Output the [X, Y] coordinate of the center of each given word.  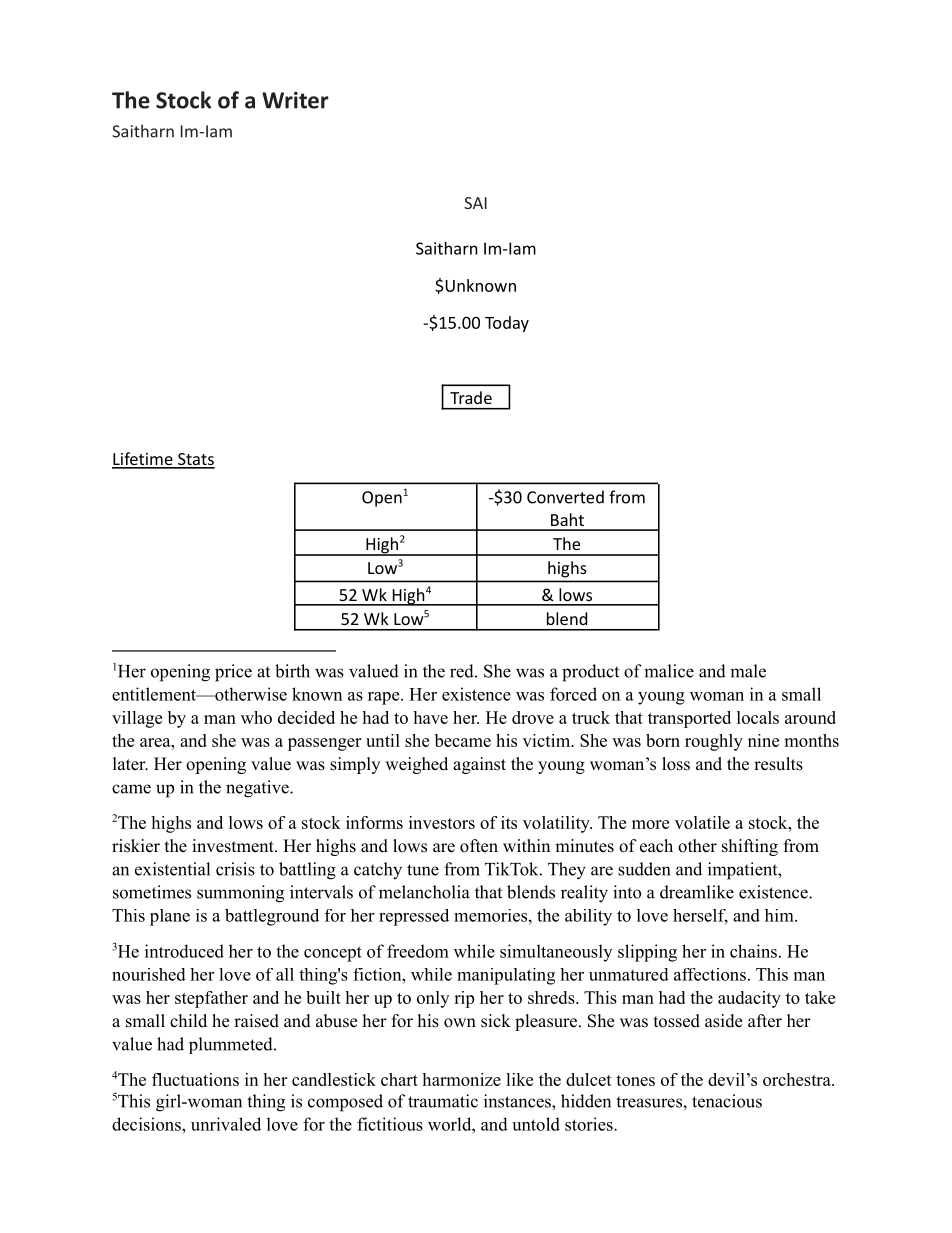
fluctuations [195, 1079]
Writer [295, 100]
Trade [471, 397]
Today [507, 324]
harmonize [461, 1079]
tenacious [727, 1101]
